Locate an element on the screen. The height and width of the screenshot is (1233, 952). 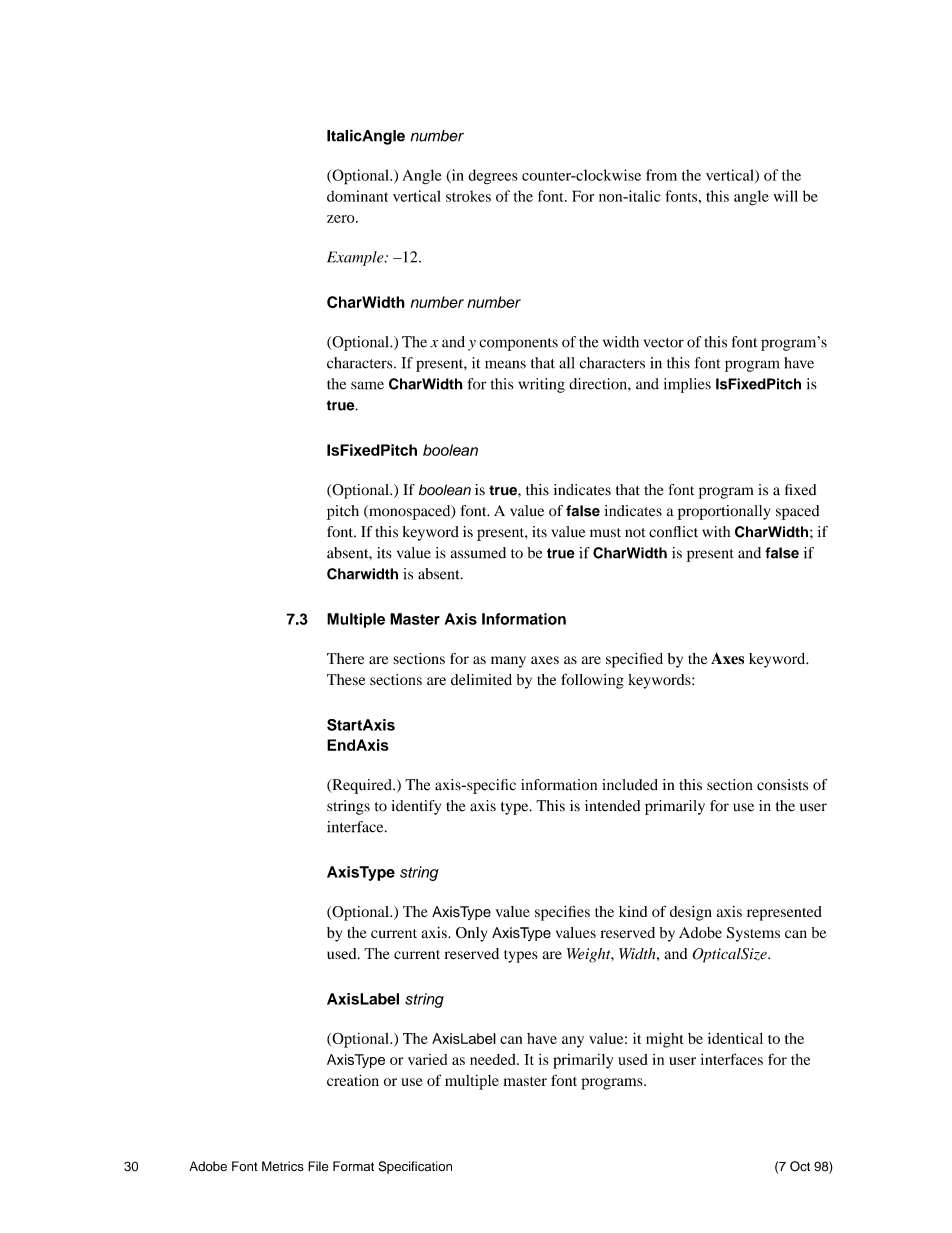
dominant is located at coordinates (357, 196).
